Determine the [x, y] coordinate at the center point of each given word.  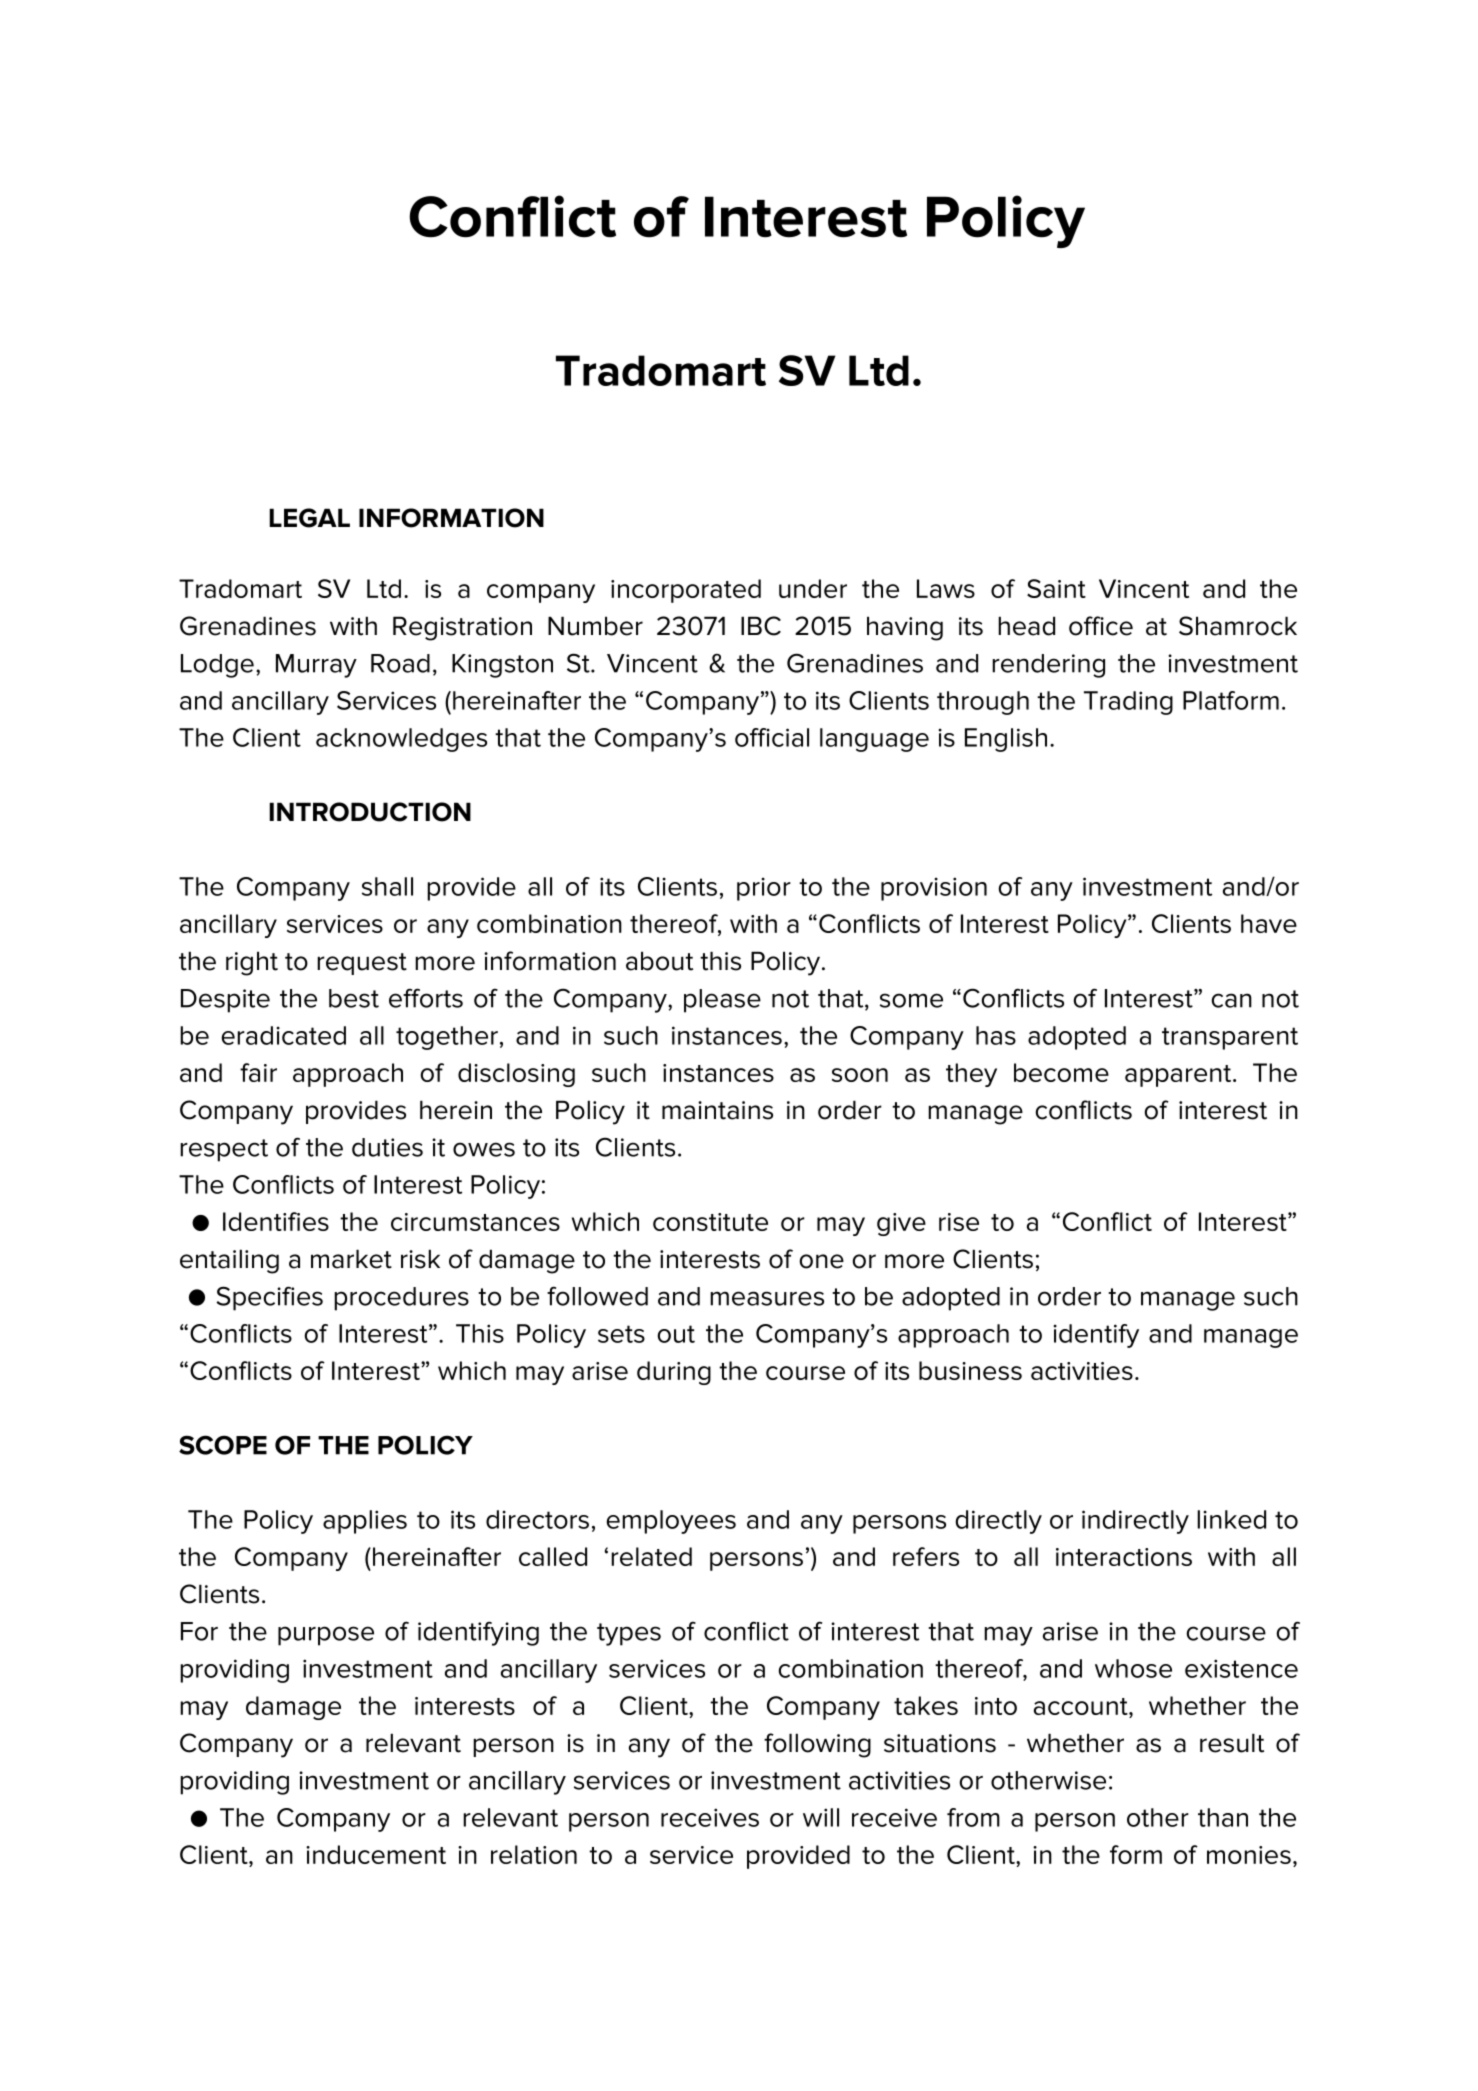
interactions [1124, 1557]
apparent [1179, 1076]
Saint [1056, 588]
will [821, 1817]
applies [365, 1522]
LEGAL [309, 518]
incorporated [686, 591]
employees [671, 1522]
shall [387, 886]
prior [764, 889]
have [1269, 923]
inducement [376, 1854]
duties [387, 1147]
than [1223, 1817]
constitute [710, 1222]
